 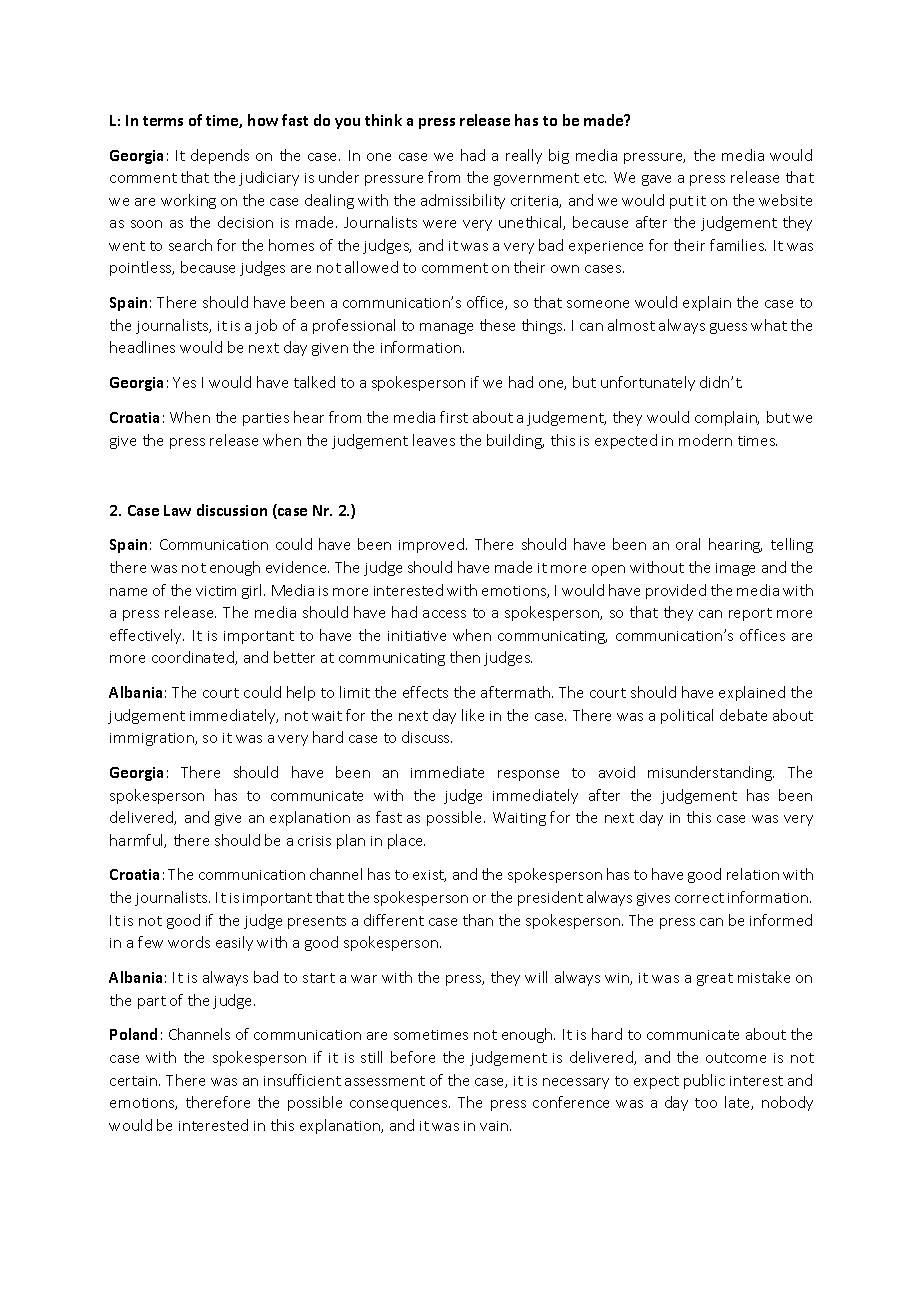 I want to click on place, so click(x=406, y=841).
